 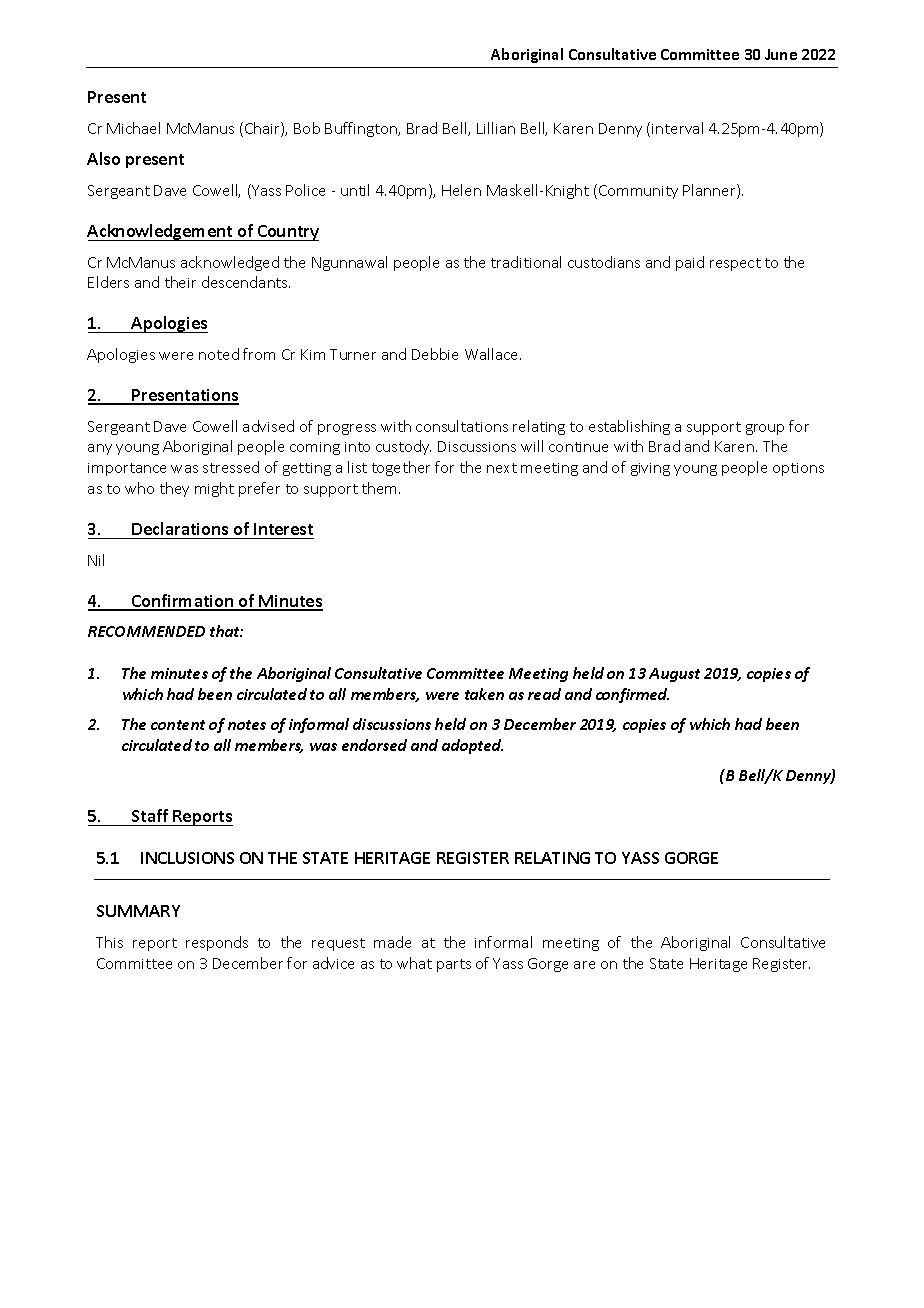 I want to click on Michael, so click(x=133, y=128).
